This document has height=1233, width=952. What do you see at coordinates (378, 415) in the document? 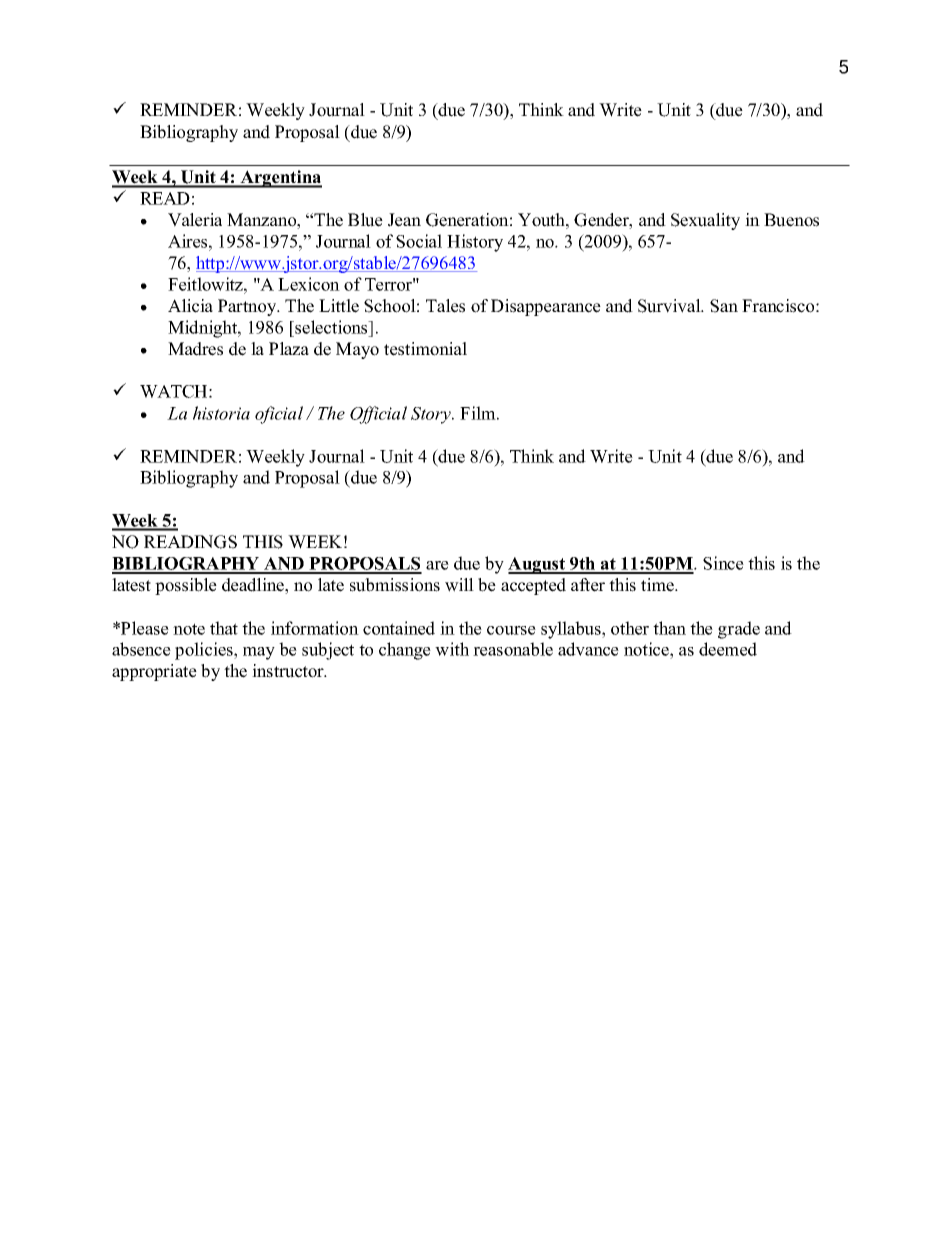
I see `Official` at bounding box center [378, 415].
